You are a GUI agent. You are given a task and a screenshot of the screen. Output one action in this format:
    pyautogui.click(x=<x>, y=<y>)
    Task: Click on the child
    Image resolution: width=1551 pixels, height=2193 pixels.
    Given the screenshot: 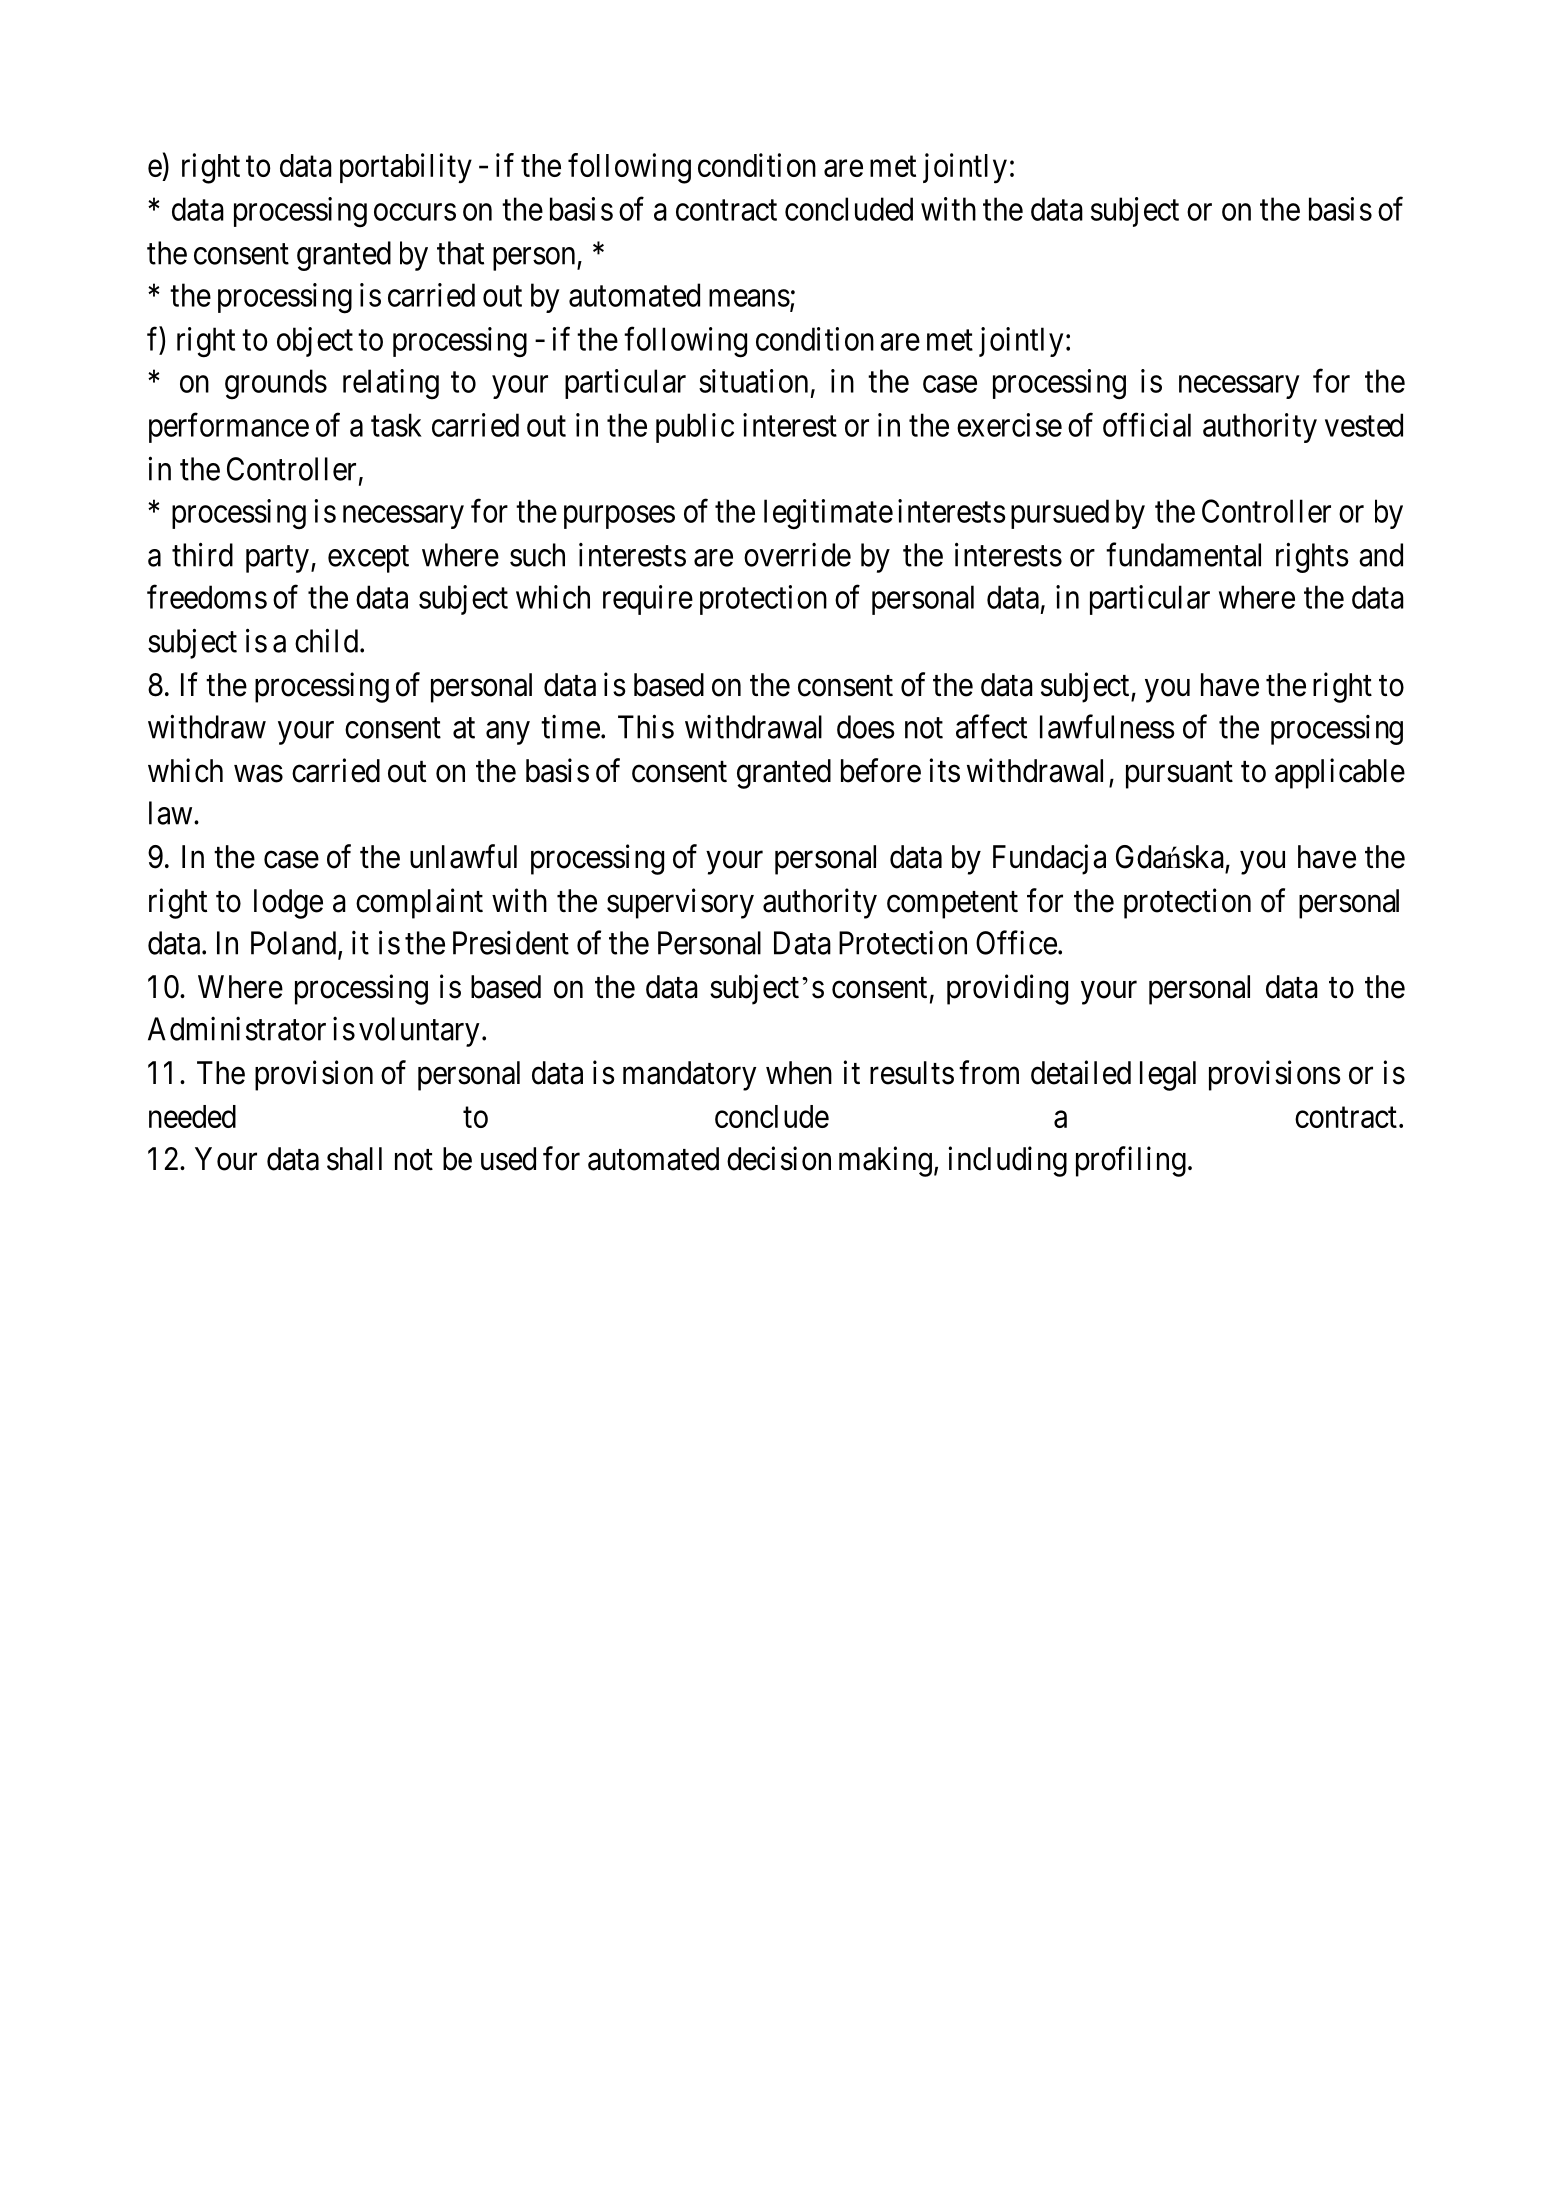 What is the action you would take?
    pyautogui.click(x=326, y=641)
